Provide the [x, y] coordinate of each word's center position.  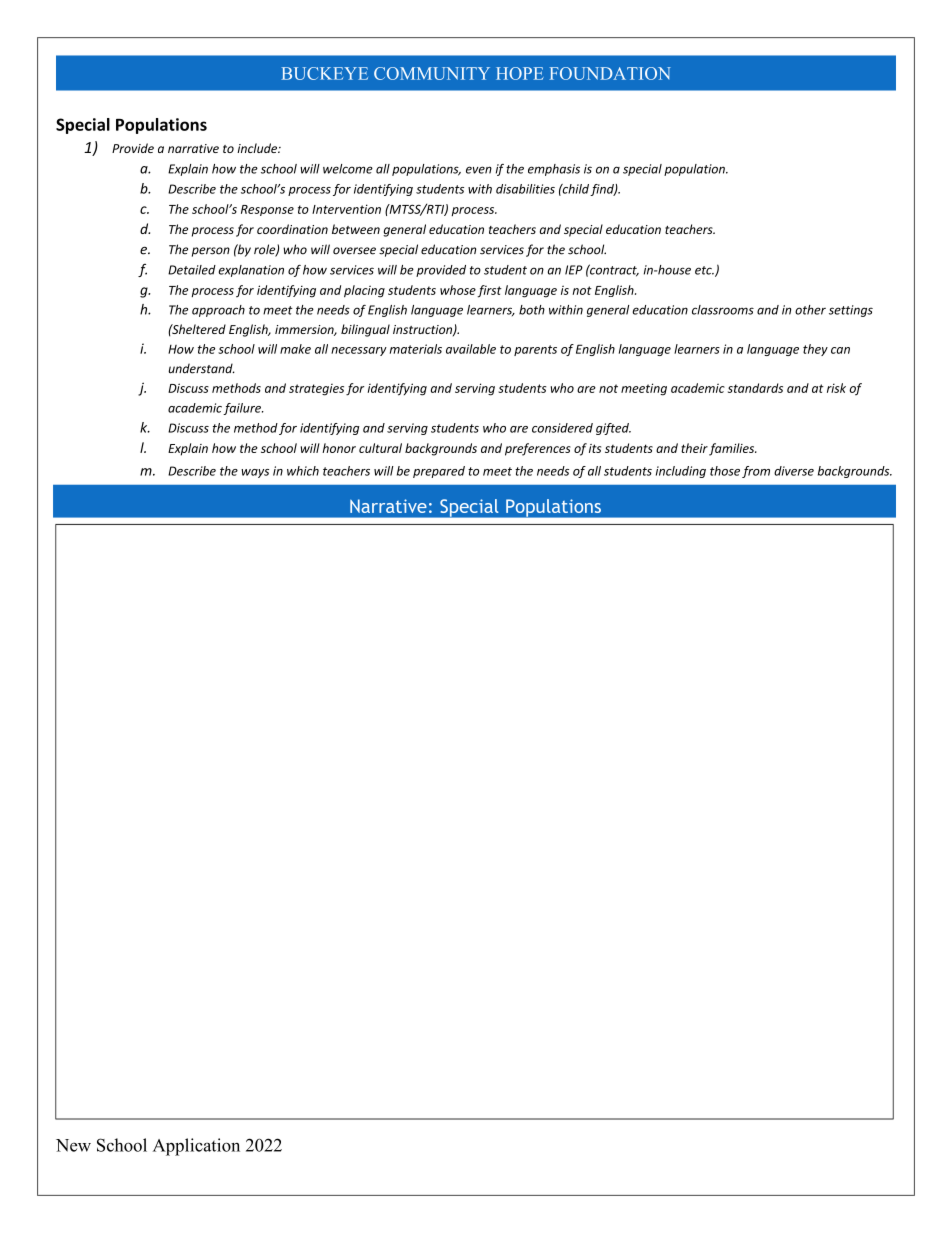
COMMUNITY [432, 73]
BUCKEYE [324, 73]
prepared [439, 472]
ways [255, 473]
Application [196, 1147]
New [73, 1145]
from [756, 472]
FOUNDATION [610, 73]
